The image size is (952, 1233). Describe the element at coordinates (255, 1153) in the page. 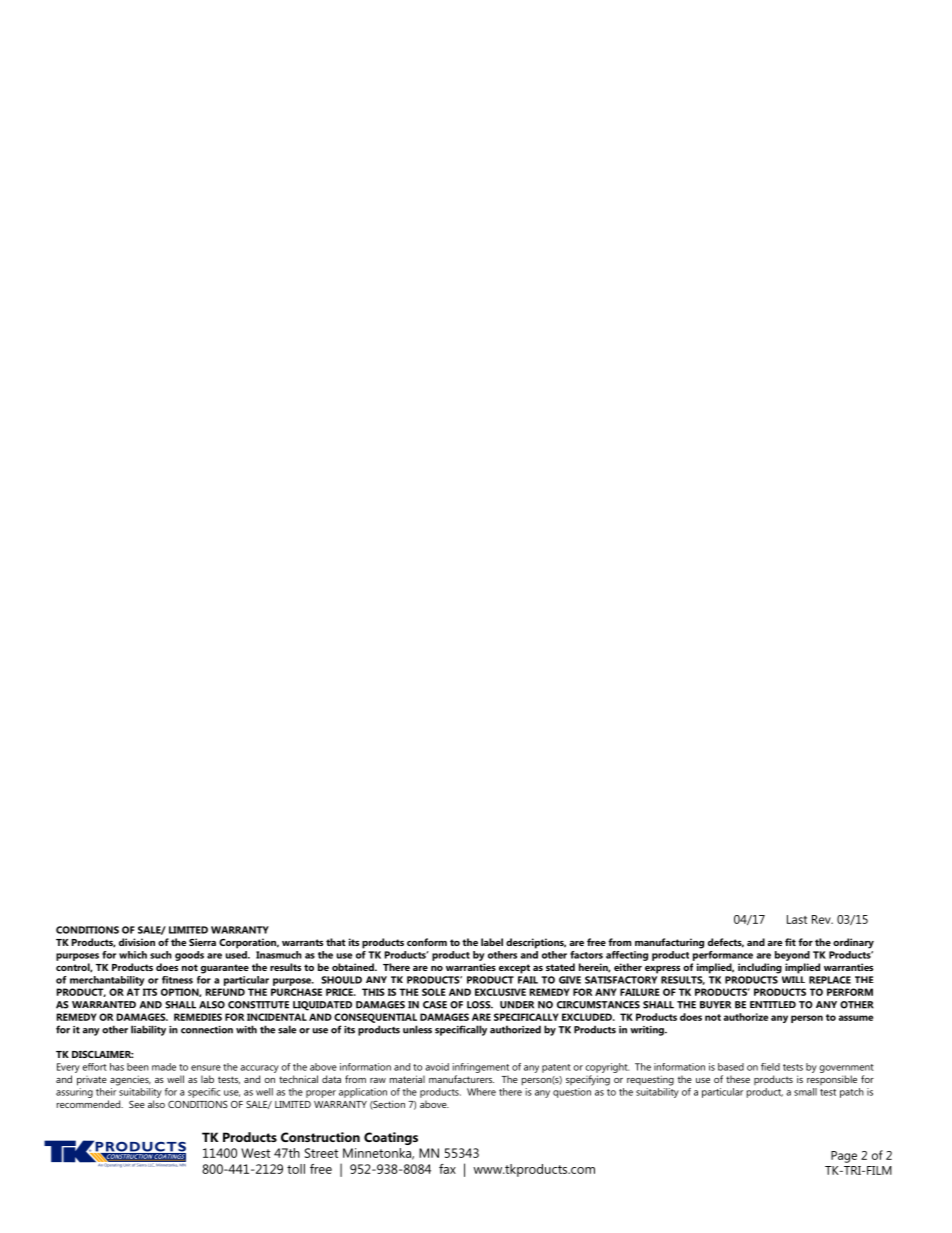

I see `West` at that location.
